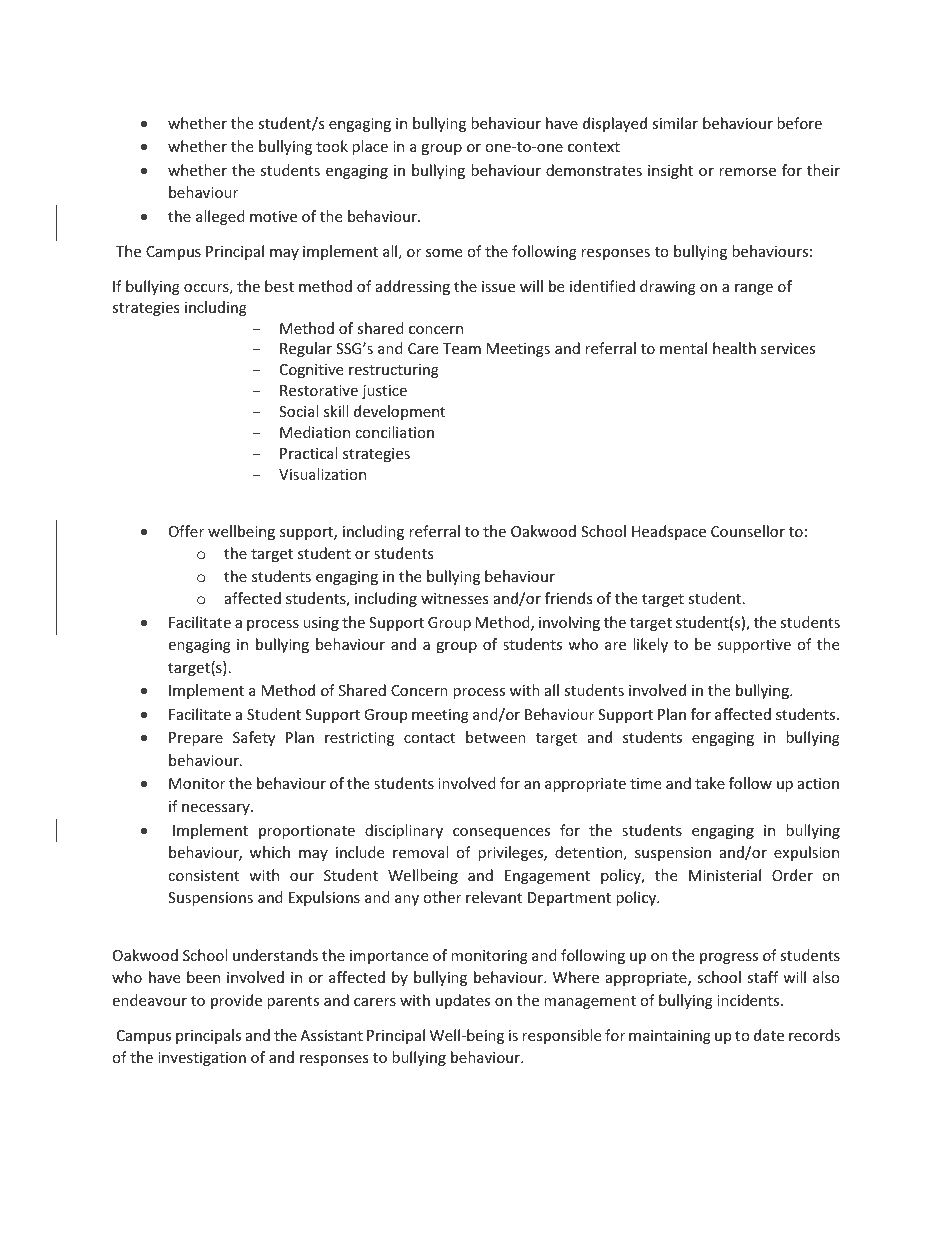 This screenshot has height=1233, width=952. I want to click on consequences, so click(501, 833).
